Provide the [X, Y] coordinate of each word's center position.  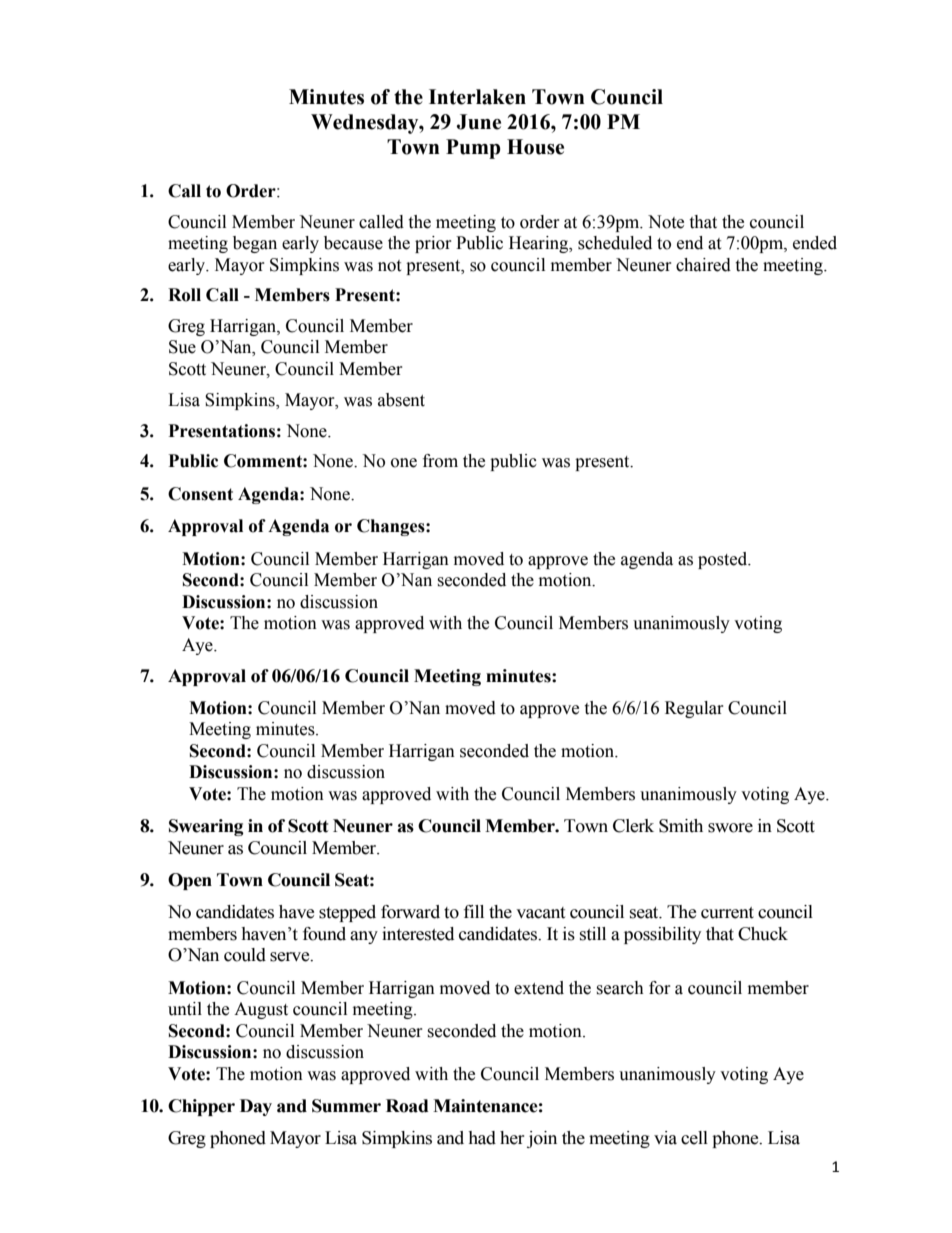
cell [694, 1138]
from [440, 461]
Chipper [201, 1107]
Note [666, 222]
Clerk [633, 826]
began [255, 244]
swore [730, 828]
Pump [473, 149]
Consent [200, 494]
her [512, 1138]
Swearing [206, 827]
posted [724, 560]
